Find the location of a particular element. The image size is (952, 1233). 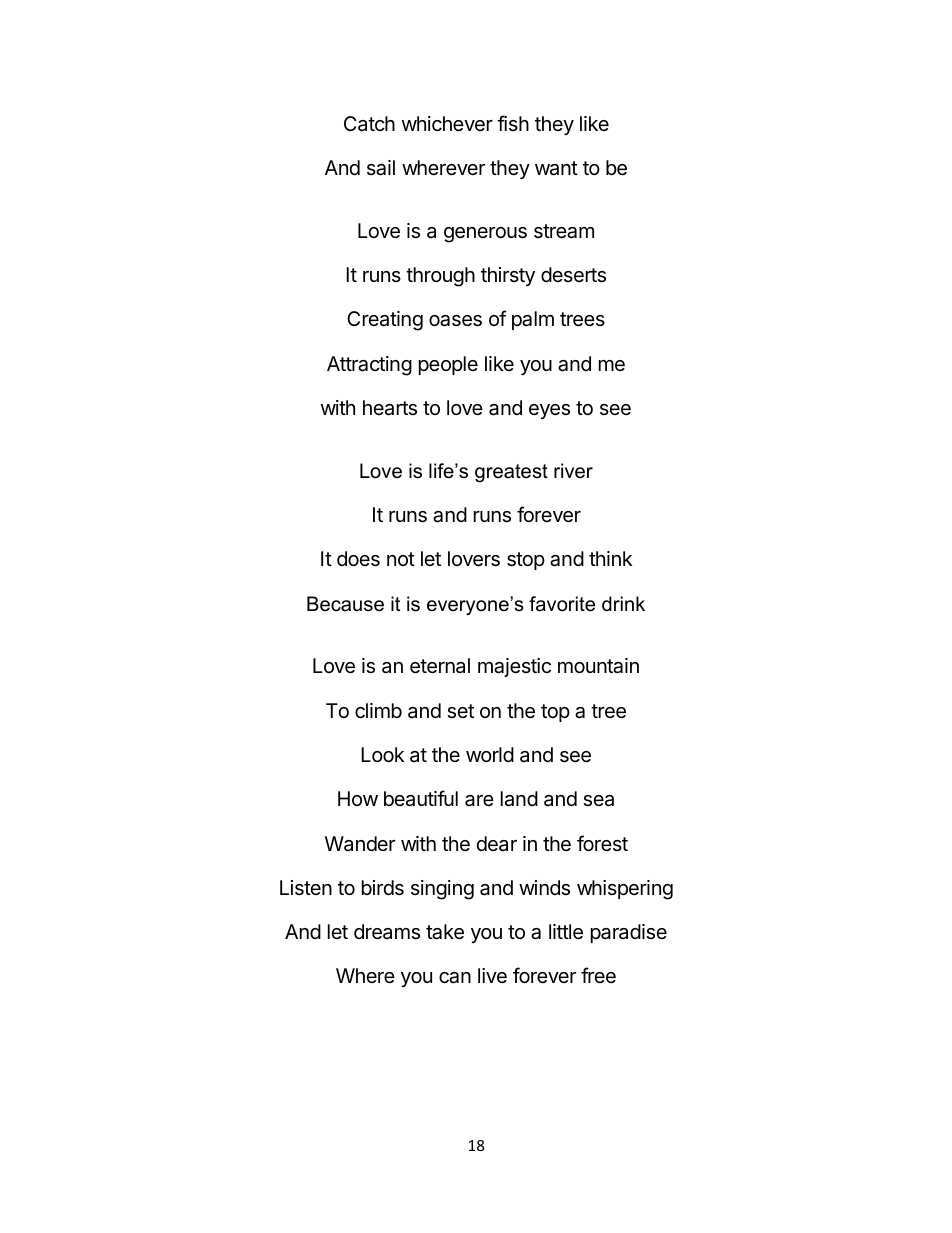

deserts is located at coordinates (573, 275).
